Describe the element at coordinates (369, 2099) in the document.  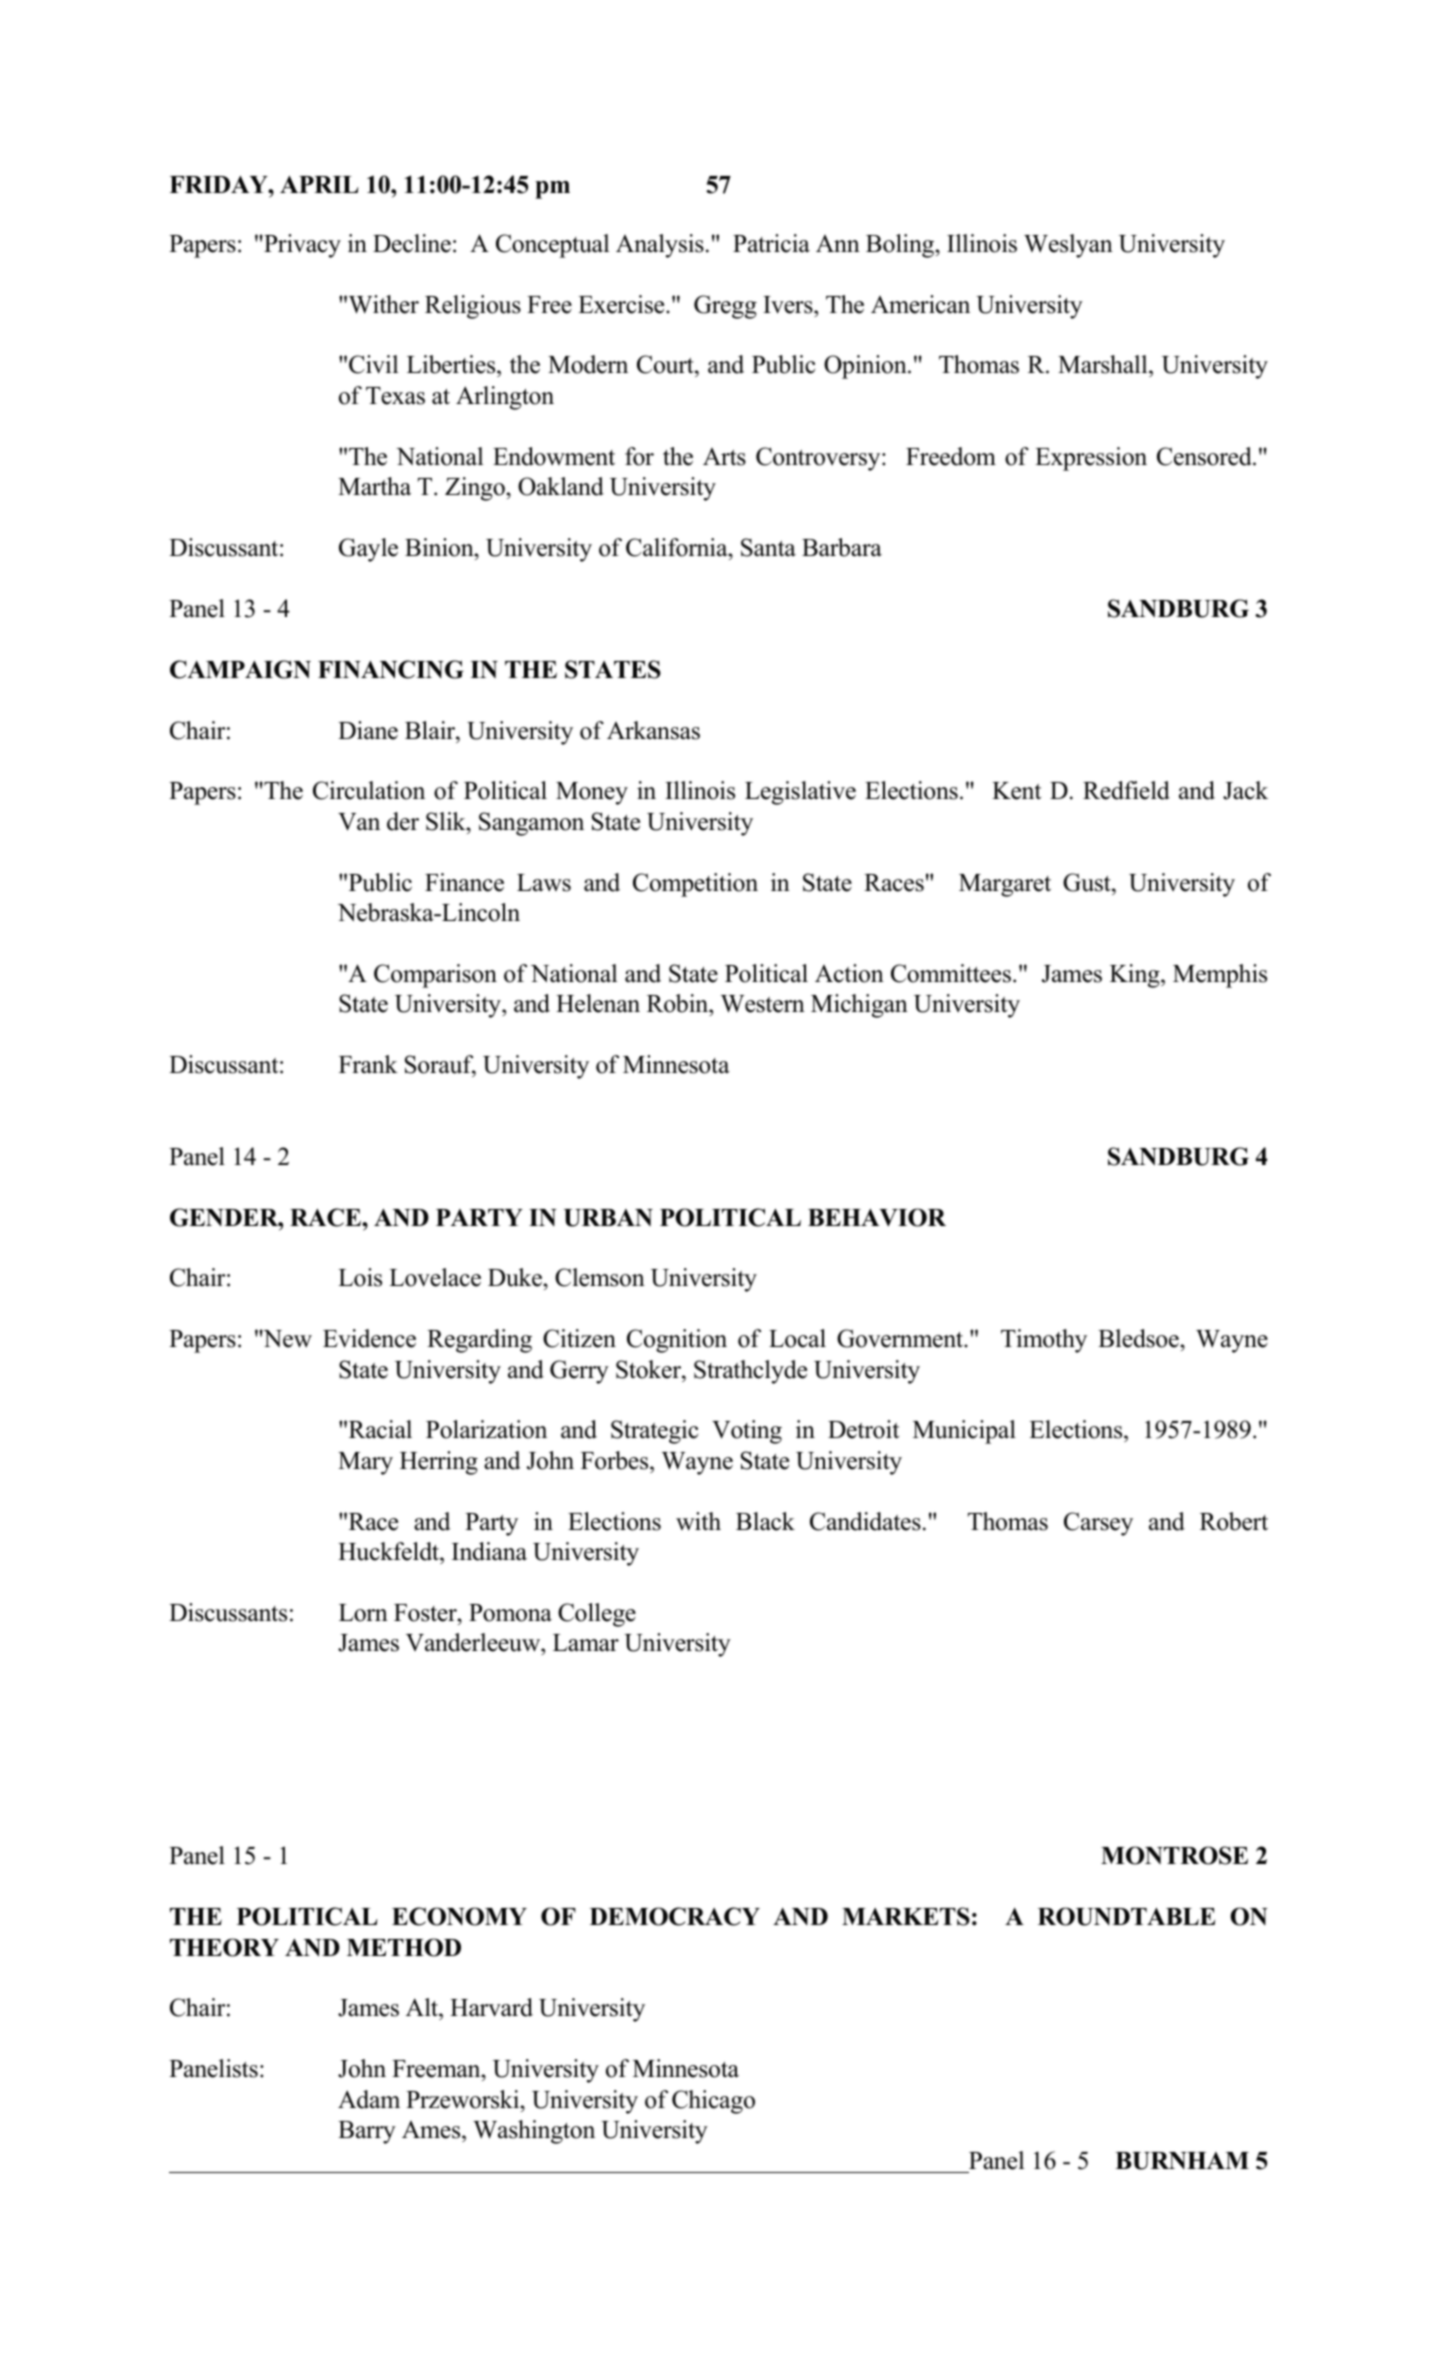
I see `Adam` at that location.
